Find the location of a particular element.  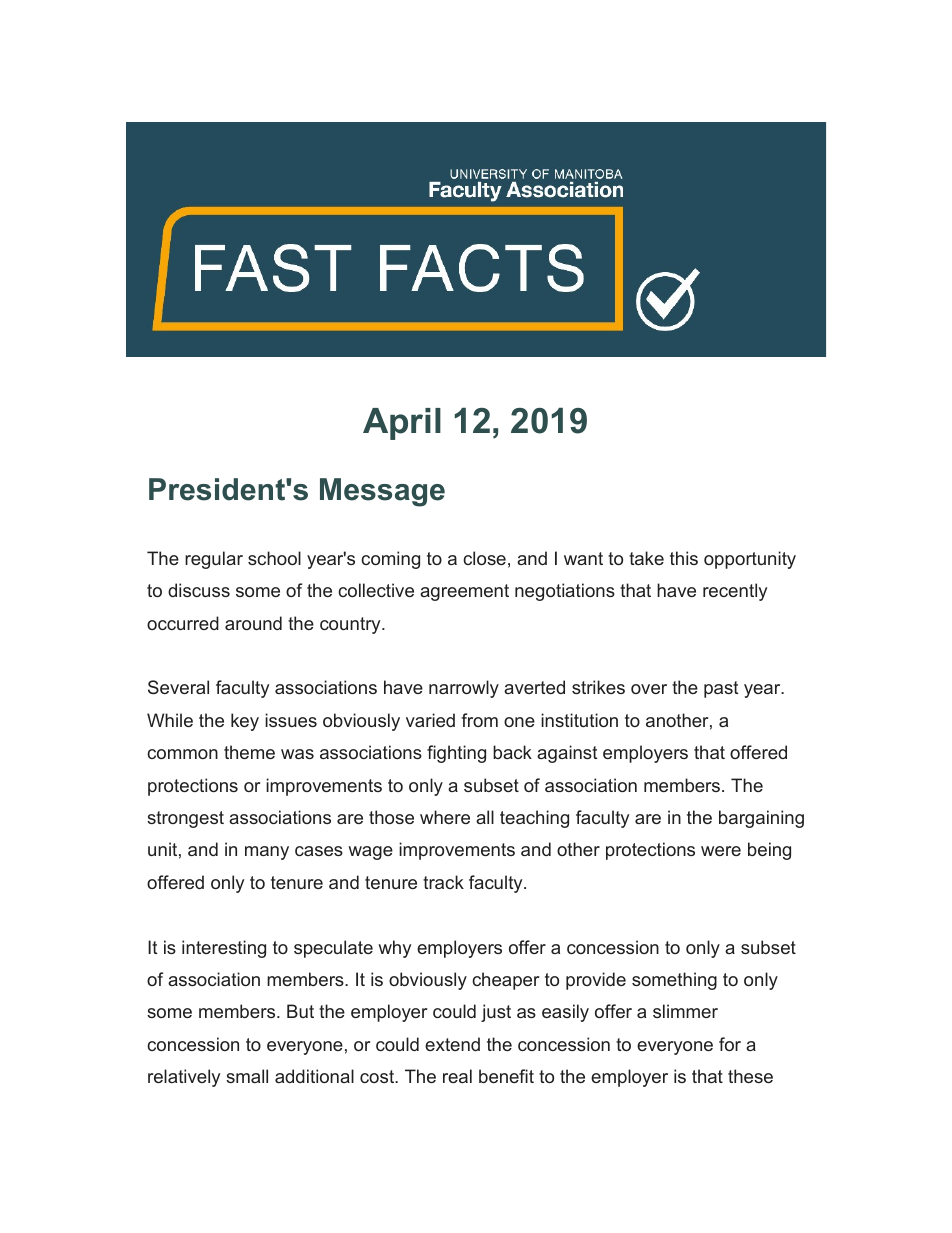

for is located at coordinates (730, 1044).
